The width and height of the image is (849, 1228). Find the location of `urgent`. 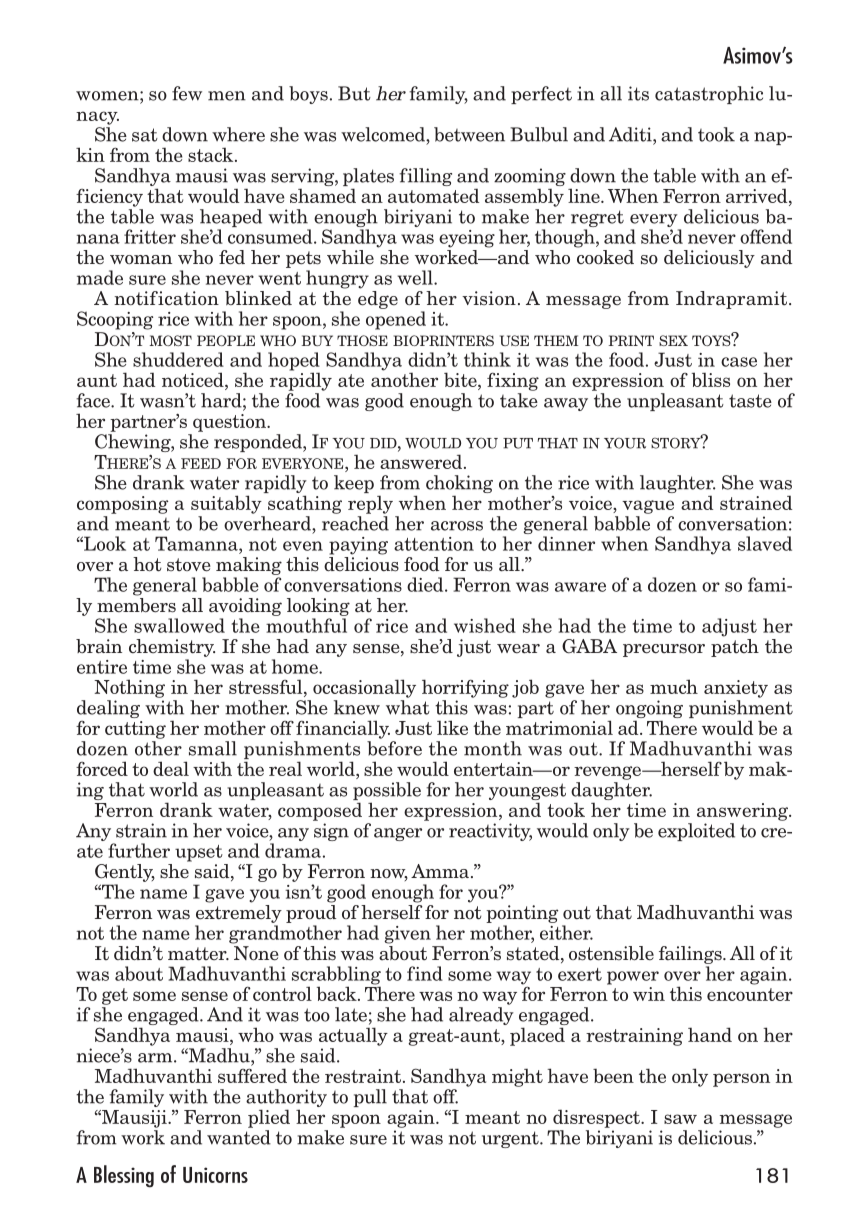

urgent is located at coordinates (511, 1139).
